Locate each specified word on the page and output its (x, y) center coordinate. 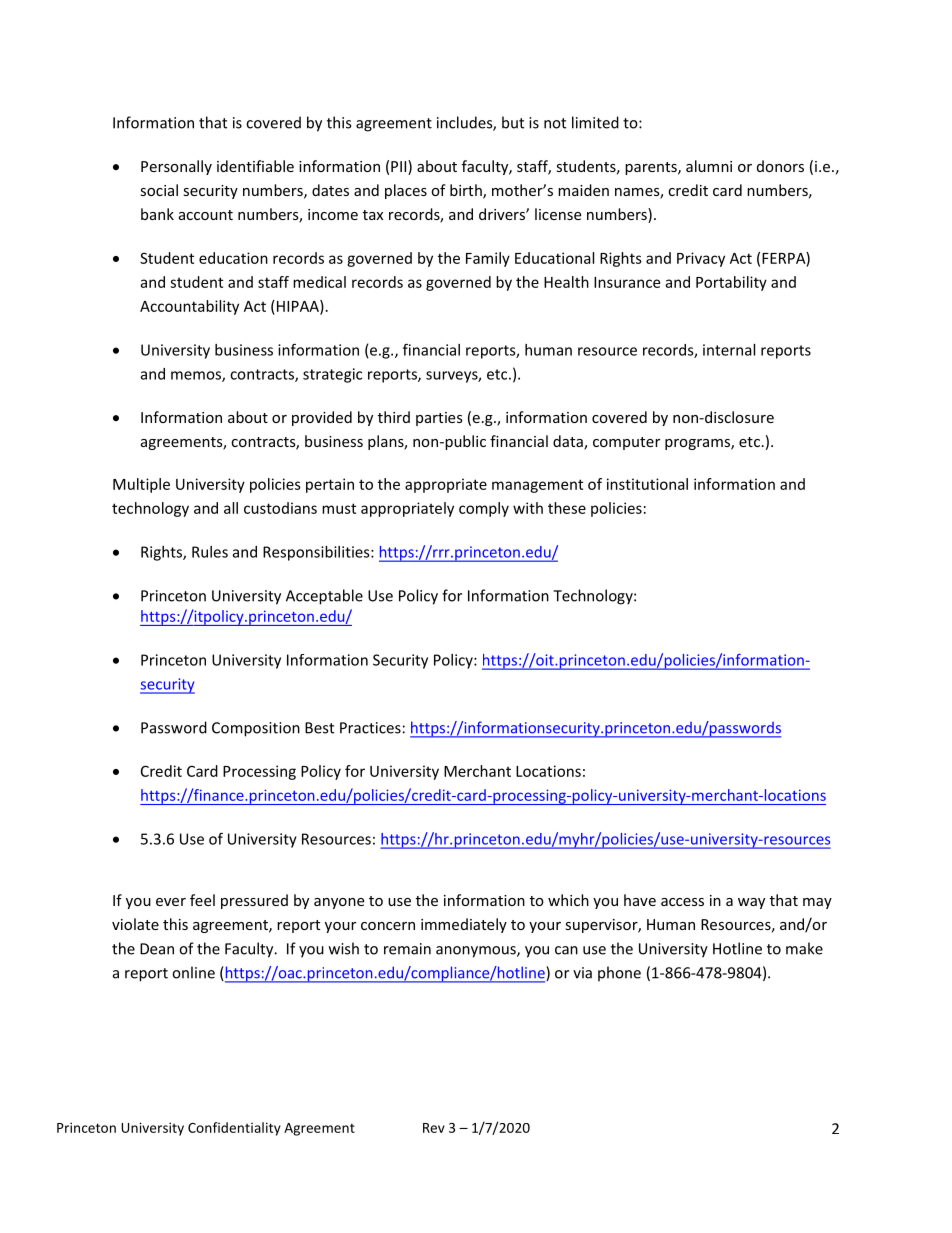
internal (729, 350)
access (682, 902)
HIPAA (297, 307)
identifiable (255, 166)
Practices (370, 728)
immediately (464, 925)
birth (467, 191)
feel (202, 900)
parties (439, 419)
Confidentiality (234, 1129)
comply (484, 509)
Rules (210, 552)
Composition (256, 729)
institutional (647, 484)
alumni (709, 166)
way (751, 903)
